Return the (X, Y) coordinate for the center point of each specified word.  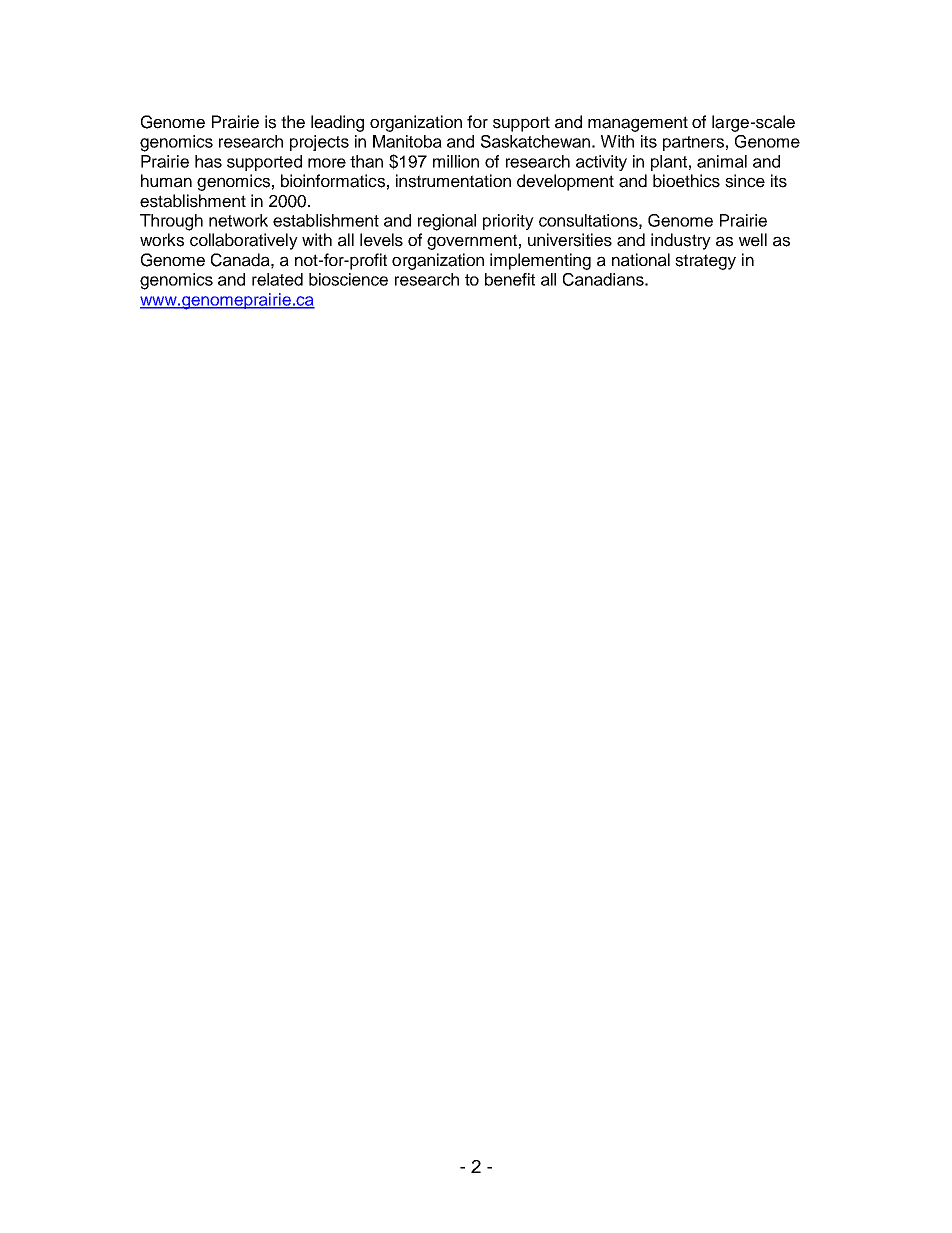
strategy (705, 262)
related (277, 279)
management (638, 124)
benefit (510, 279)
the (293, 122)
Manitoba (407, 141)
